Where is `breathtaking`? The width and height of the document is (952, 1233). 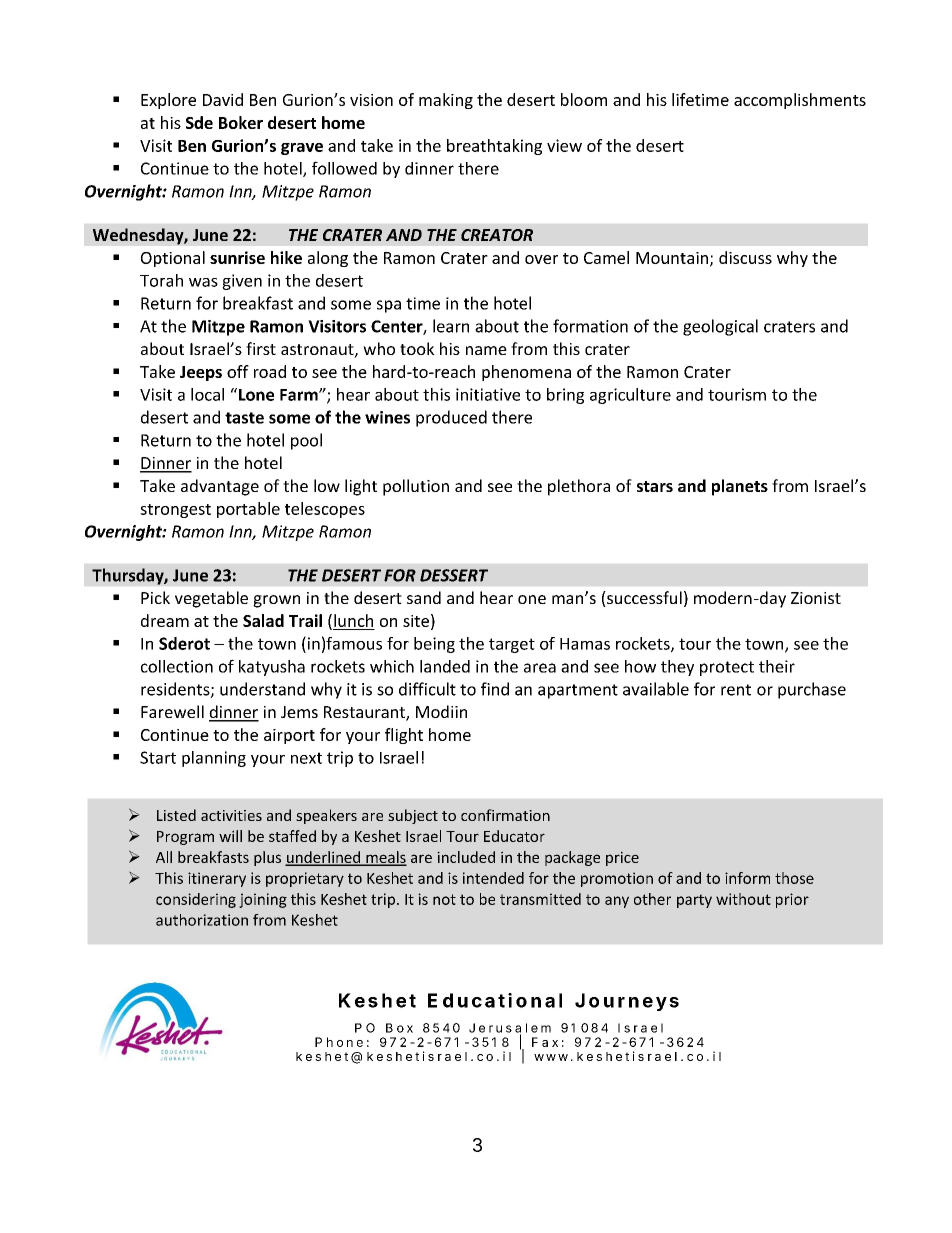 breathtaking is located at coordinates (494, 147).
